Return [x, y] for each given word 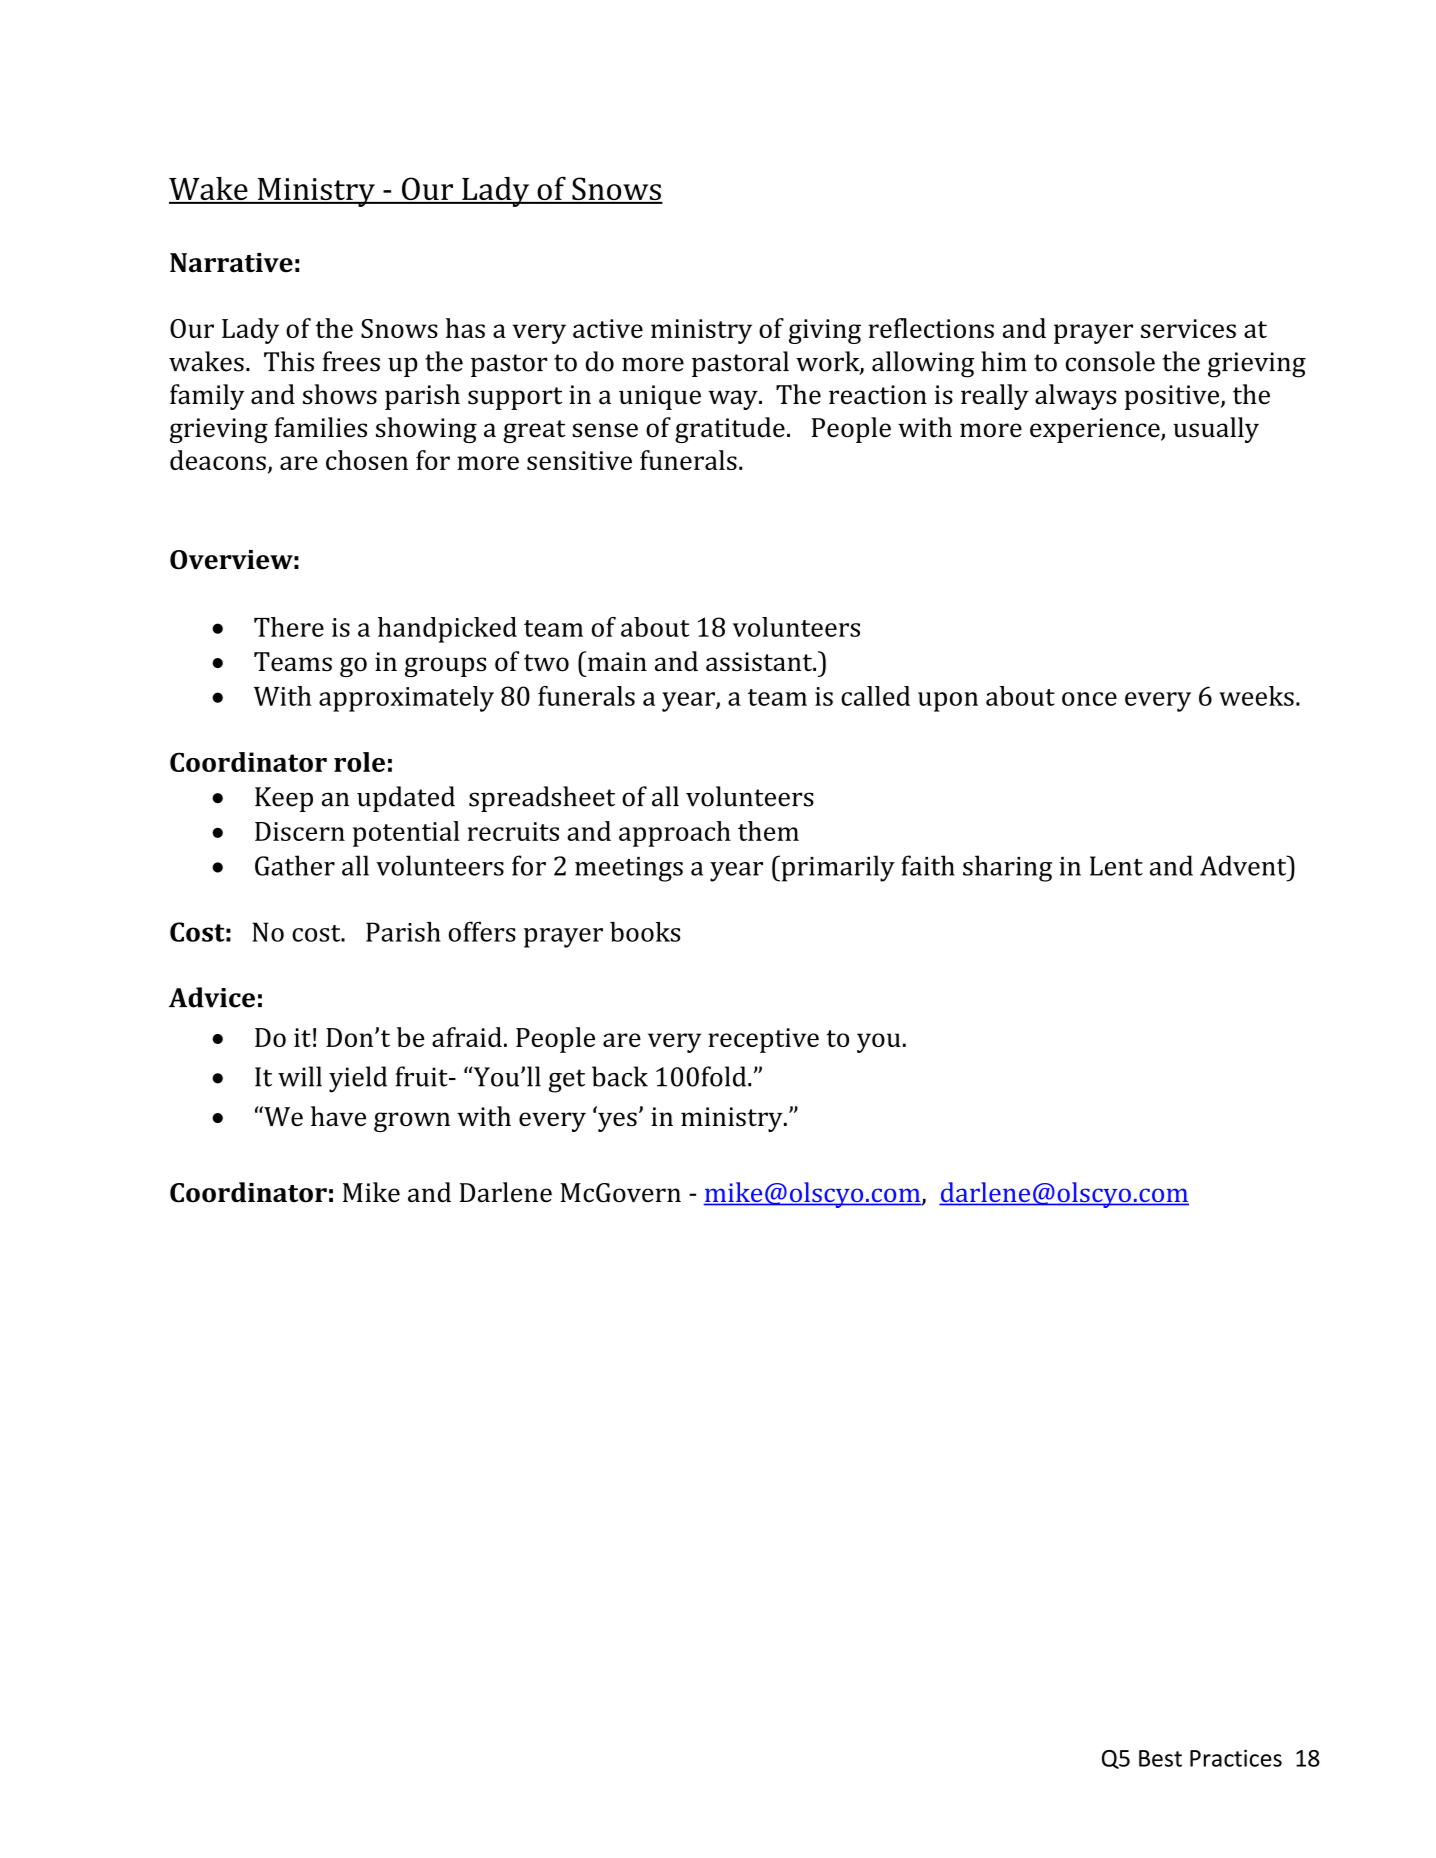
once [1089, 699]
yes [617, 1122]
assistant [760, 662]
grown [412, 1122]
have [338, 1116]
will [300, 1076]
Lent [1116, 866]
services [1188, 328]
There [289, 627]
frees [351, 361]
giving [825, 331]
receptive [763, 1040]
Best [1160, 1758]
